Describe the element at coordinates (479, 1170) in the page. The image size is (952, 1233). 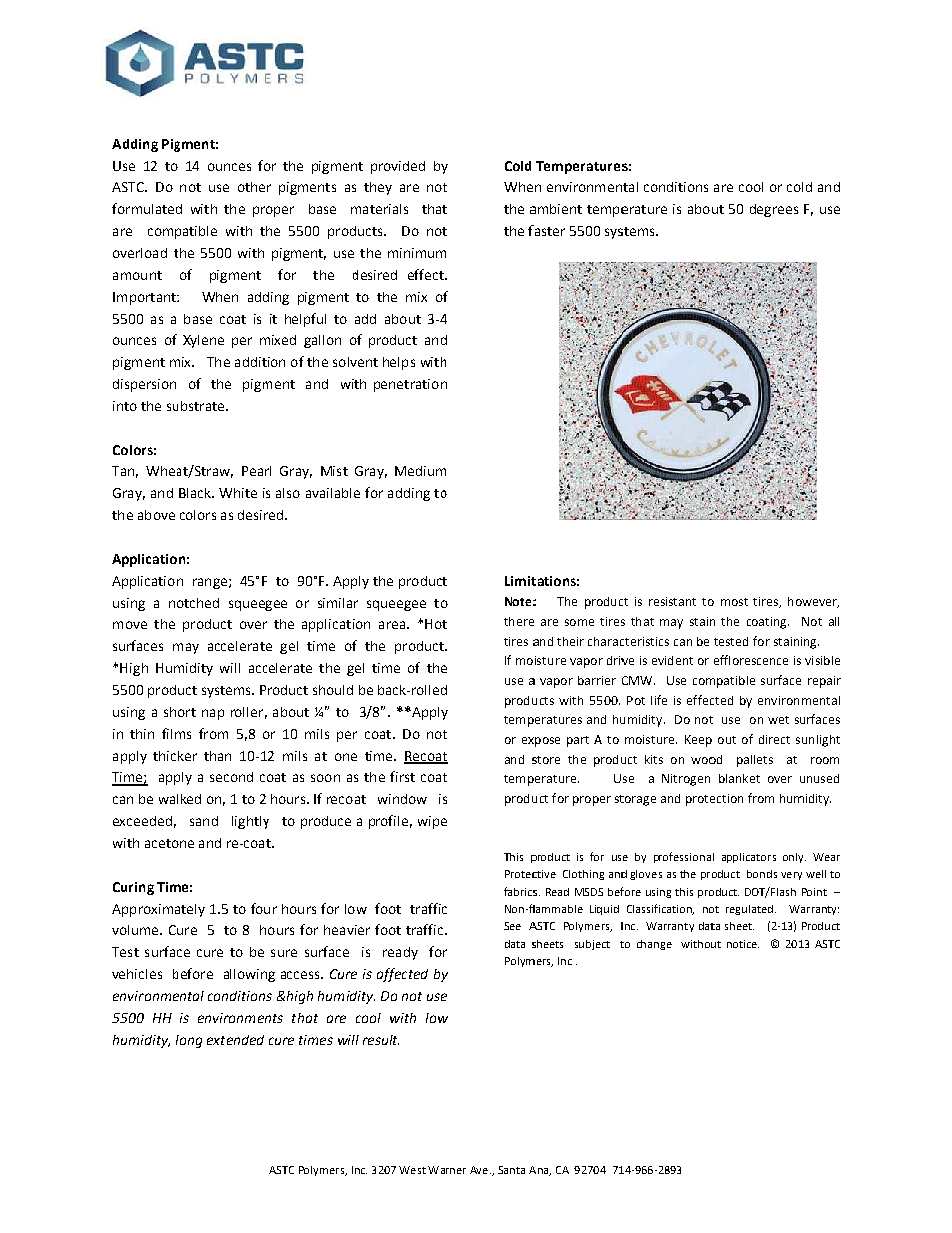
I see `Ave` at that location.
